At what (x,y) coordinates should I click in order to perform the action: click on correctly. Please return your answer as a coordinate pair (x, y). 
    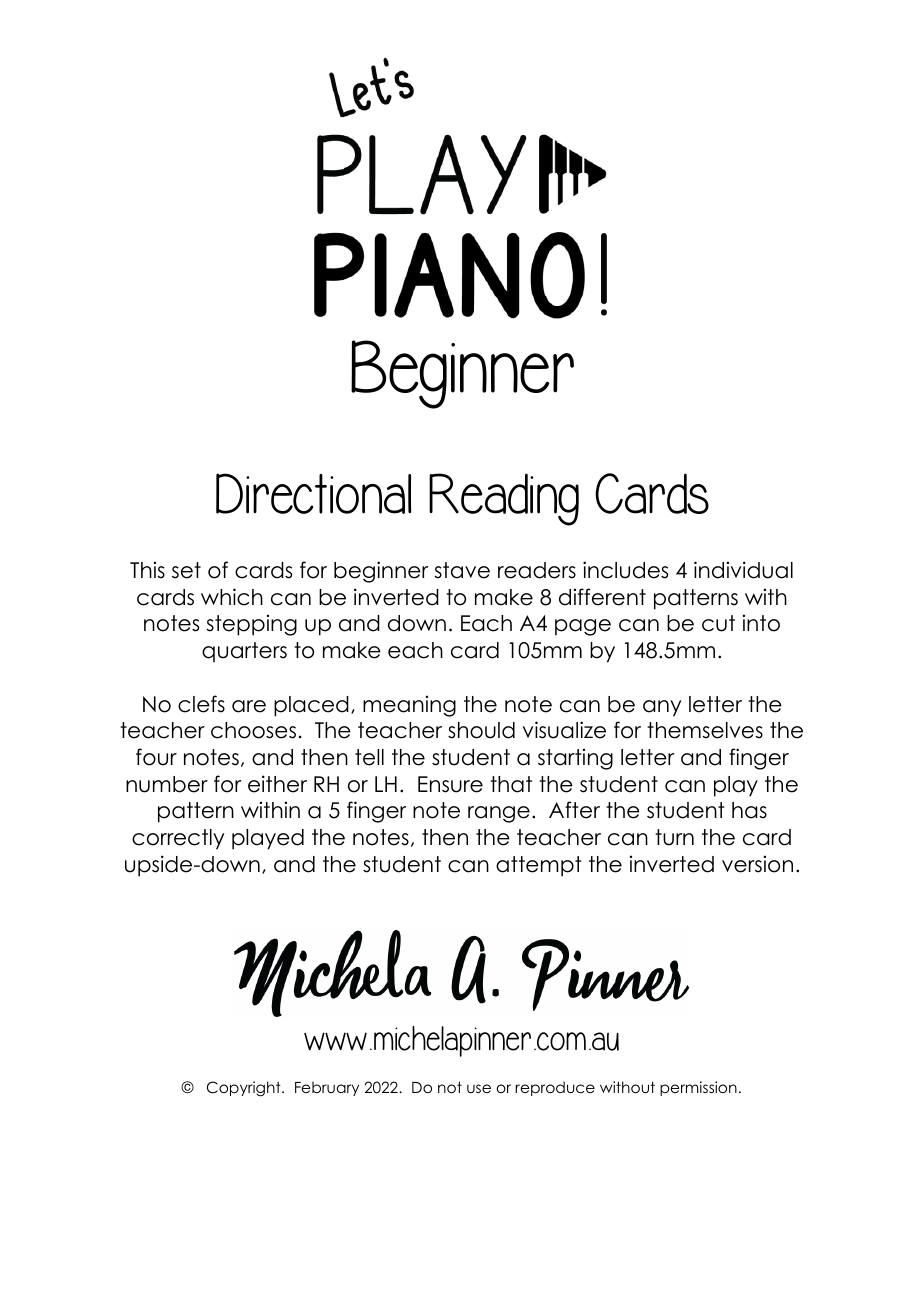
    Looking at the image, I should click on (178, 839).
